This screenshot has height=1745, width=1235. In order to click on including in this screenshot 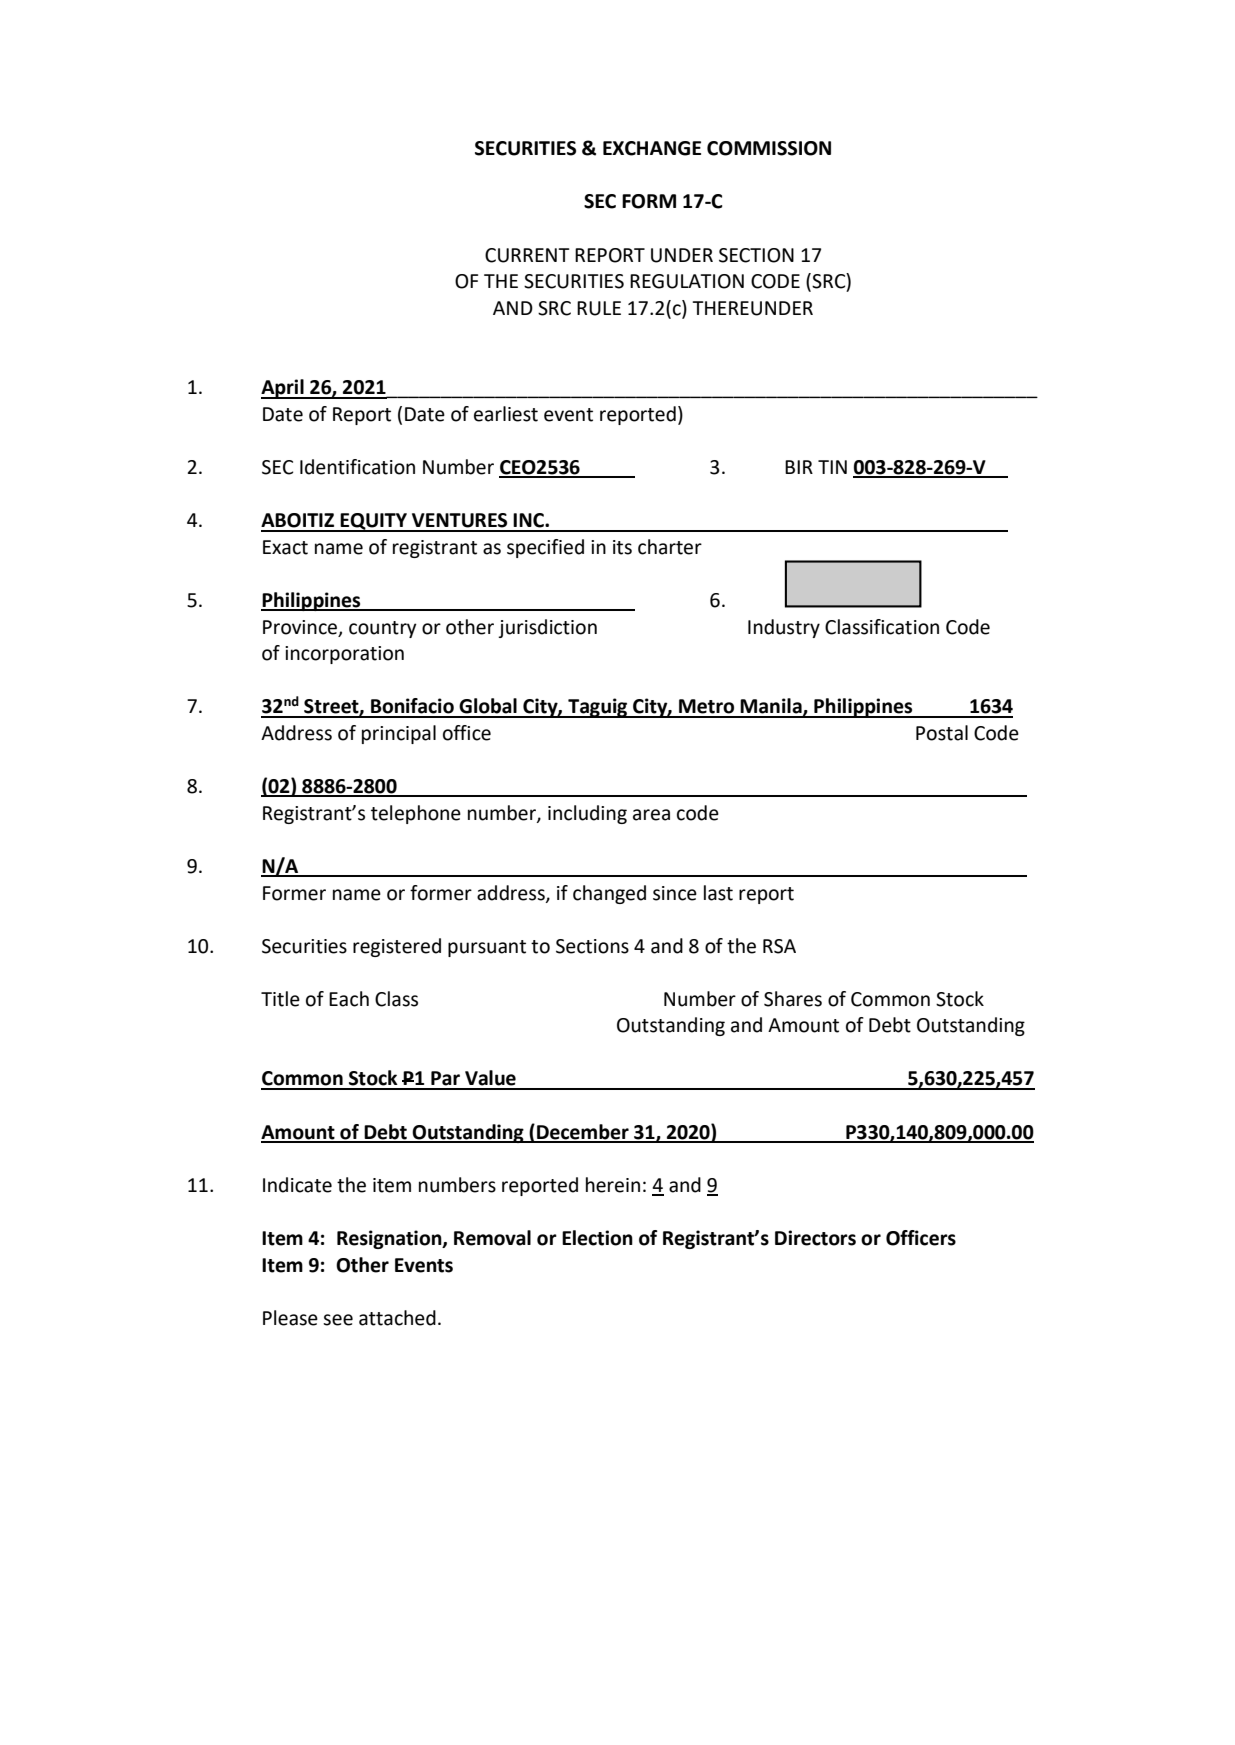, I will do `click(587, 814)`.
